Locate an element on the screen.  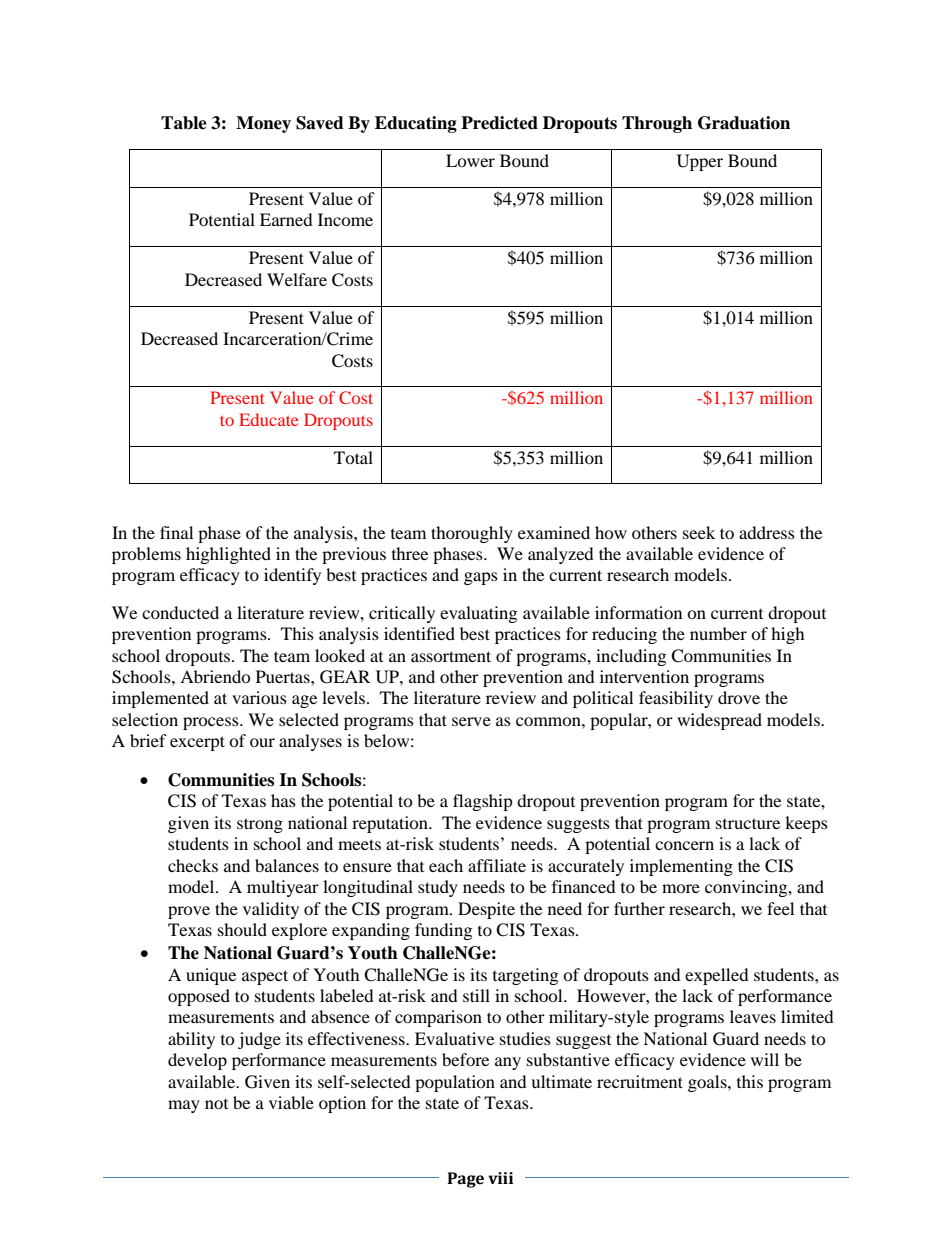
Page is located at coordinates (466, 1180).
